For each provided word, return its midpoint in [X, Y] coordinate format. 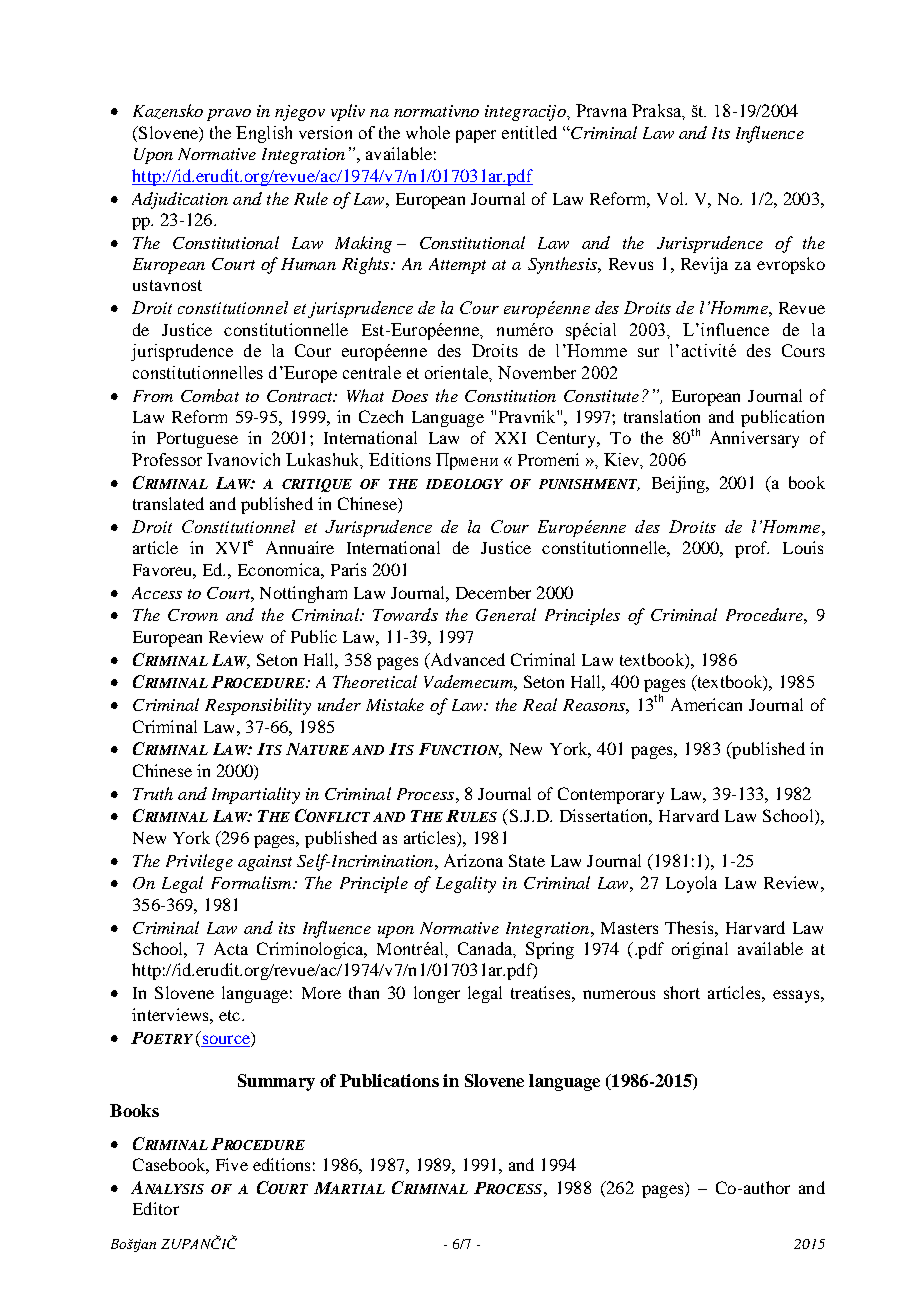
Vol [671, 198]
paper [476, 136]
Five [232, 1164]
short [682, 992]
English [264, 134]
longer [437, 994]
